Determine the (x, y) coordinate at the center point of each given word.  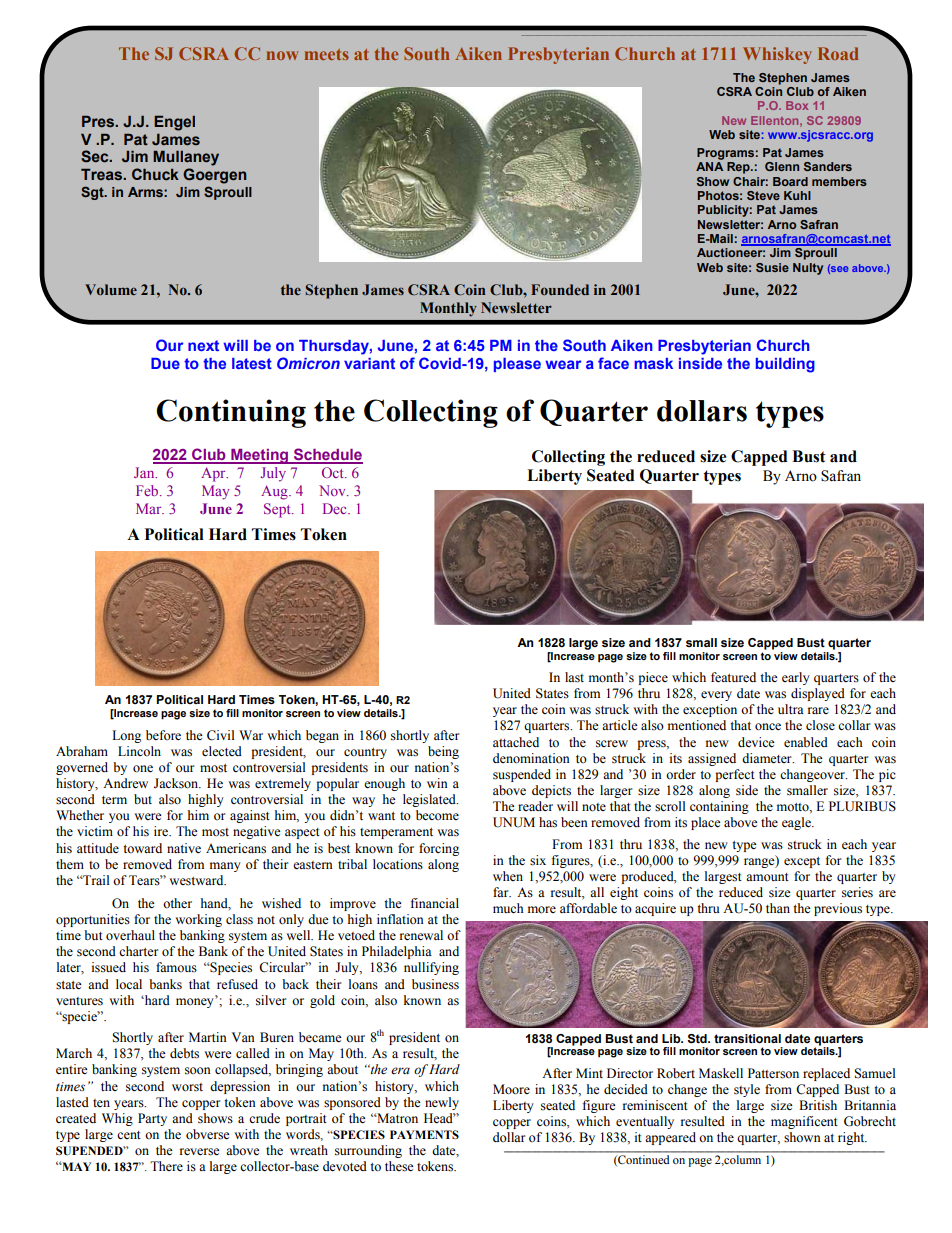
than (778, 908)
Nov (333, 490)
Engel (174, 123)
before (163, 735)
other (177, 903)
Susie (772, 267)
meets (326, 54)
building (785, 365)
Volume (111, 289)
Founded (560, 289)
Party (152, 1119)
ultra (791, 709)
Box (797, 105)
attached (516, 742)
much (508, 908)
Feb (148, 490)
